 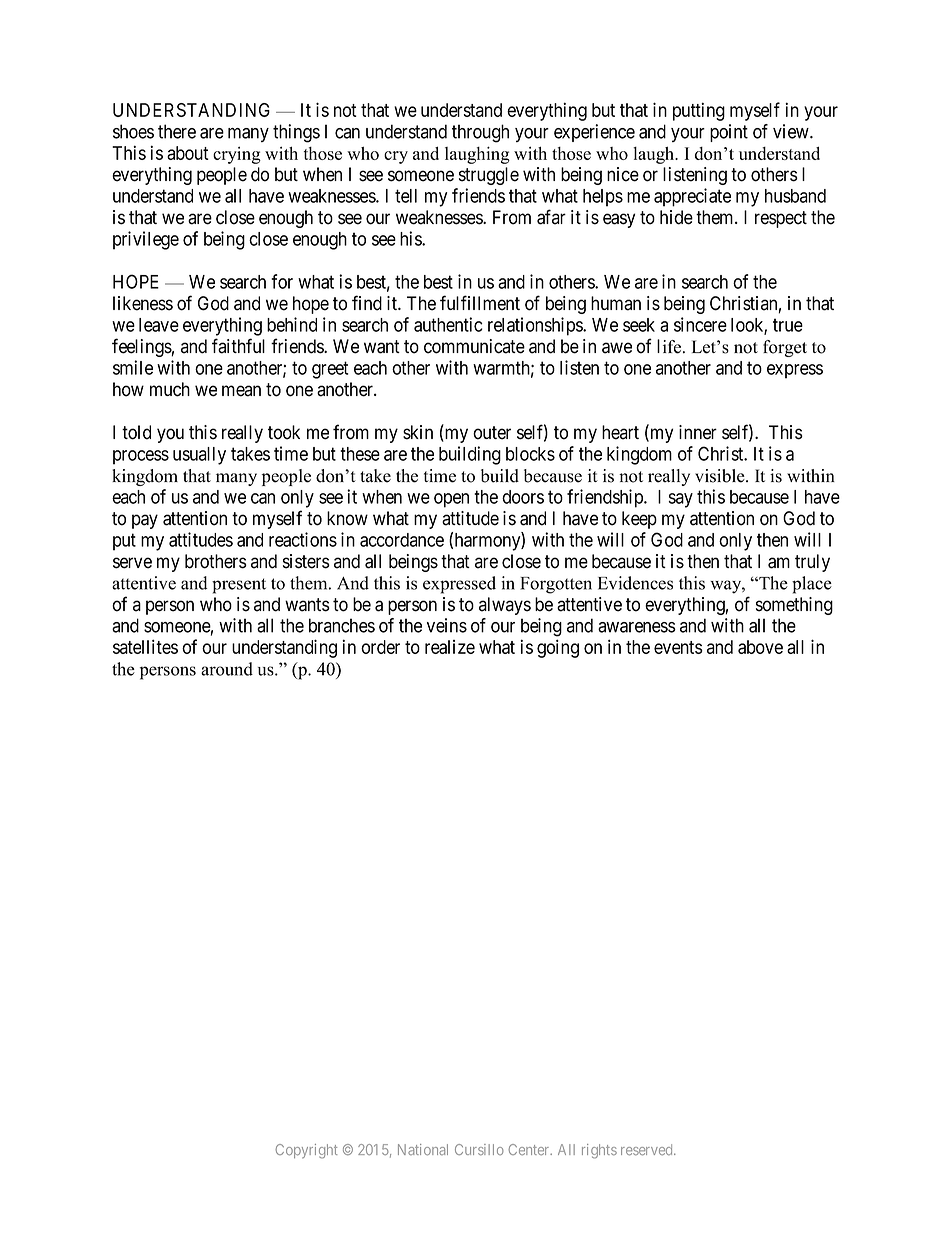 What do you see at coordinates (760, 647) in the image?
I see `above` at bounding box center [760, 647].
